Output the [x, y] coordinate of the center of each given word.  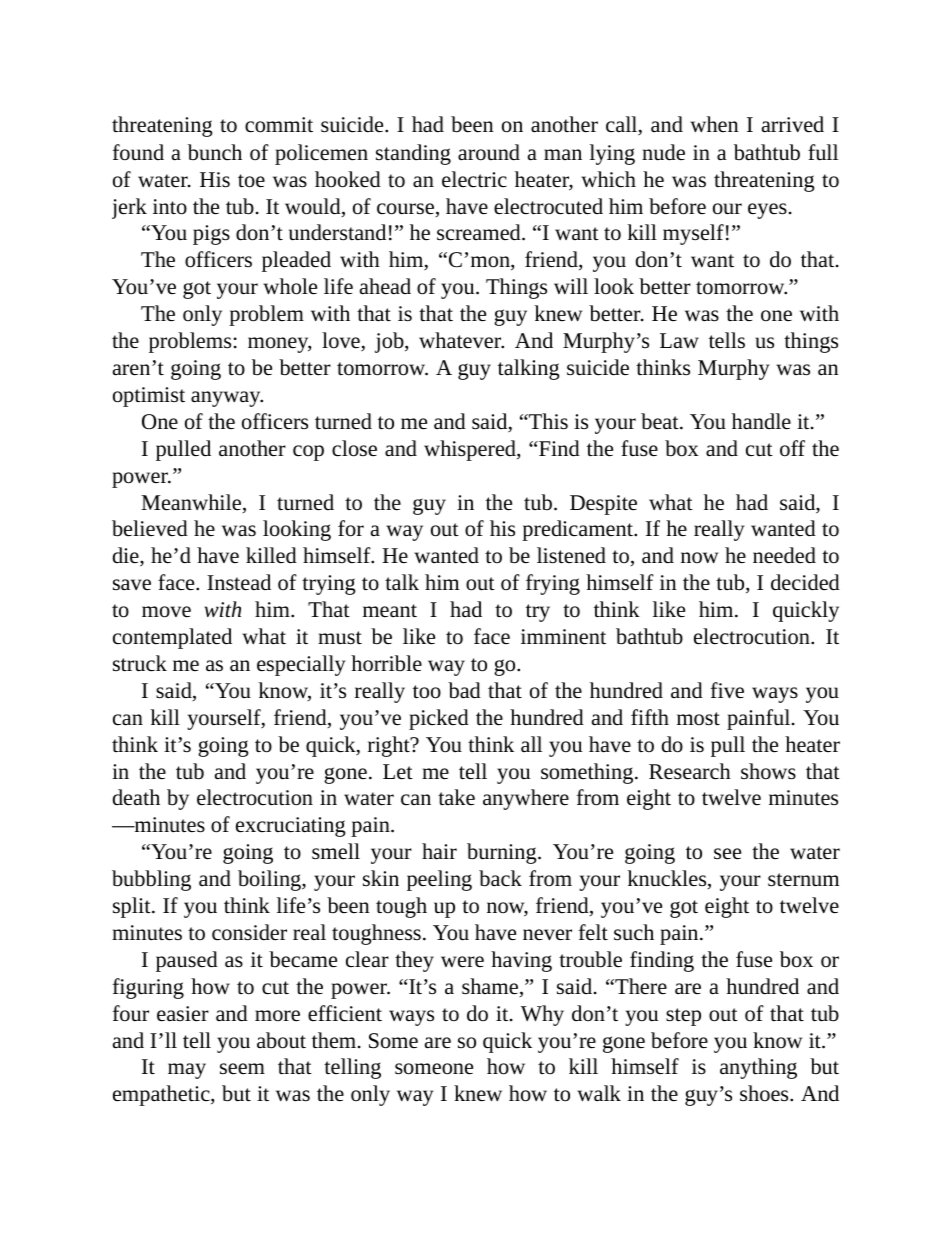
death [136, 797]
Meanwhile [192, 503]
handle [761, 421]
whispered [471, 450]
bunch [215, 152]
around [489, 152]
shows [768, 771]
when [714, 124]
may [187, 1071]
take [456, 797]
